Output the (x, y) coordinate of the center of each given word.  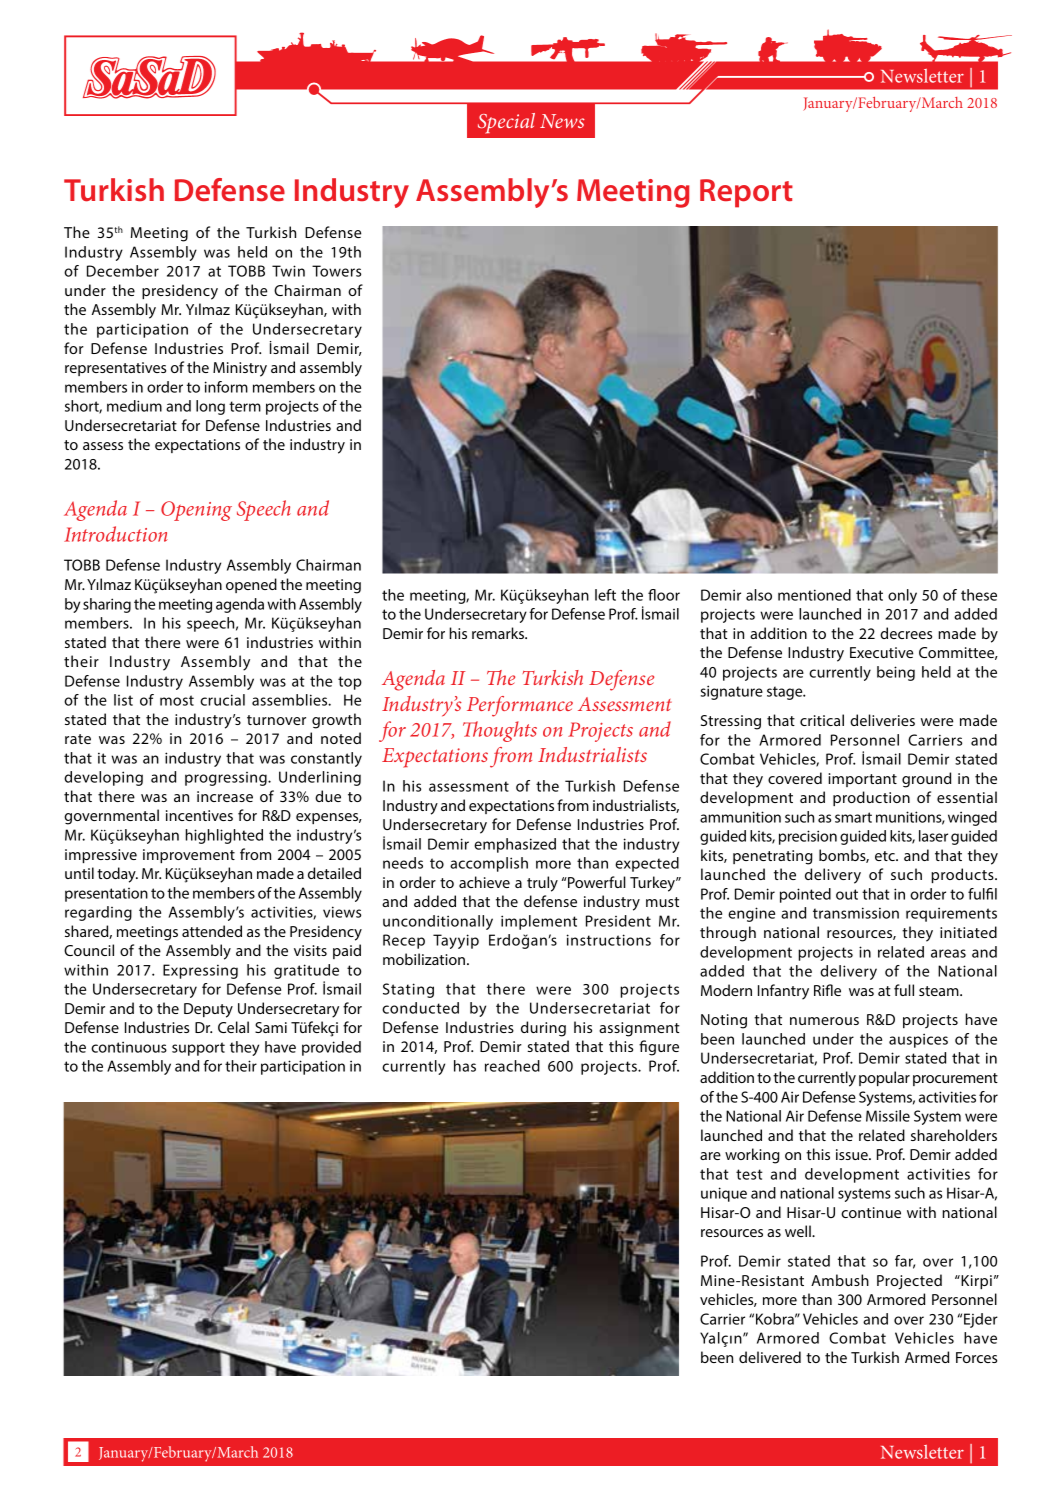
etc (886, 856)
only (902, 596)
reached (512, 1066)
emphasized (515, 845)
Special (506, 123)
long (210, 407)
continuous (129, 1047)
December (123, 271)
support (198, 1049)
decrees (906, 633)
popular (884, 1078)
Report (746, 193)
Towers (336, 271)
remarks (499, 633)
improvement (189, 856)
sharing (107, 605)
